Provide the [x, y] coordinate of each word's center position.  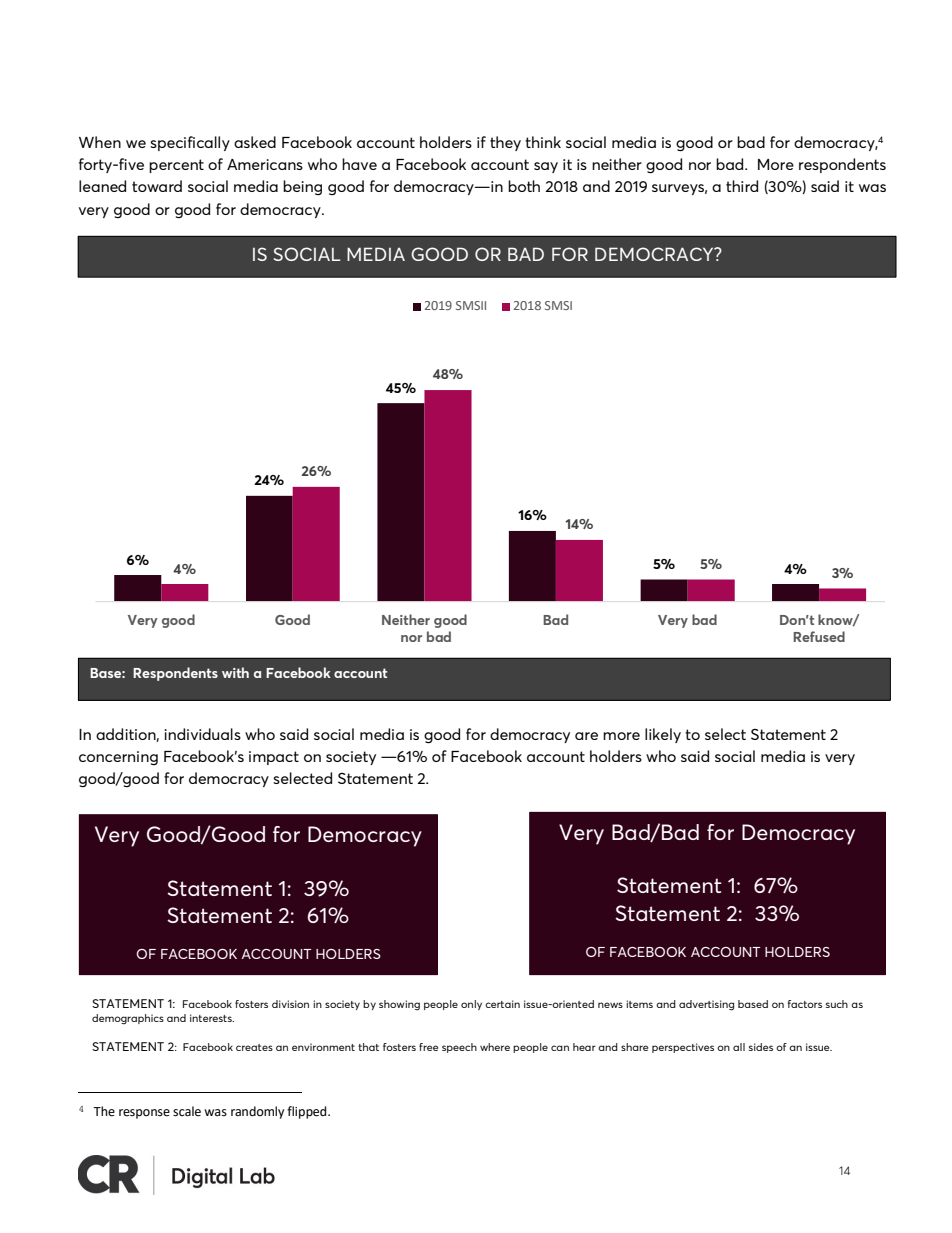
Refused [819, 636]
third [742, 186]
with [235, 672]
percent [176, 166]
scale [187, 1111]
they [505, 143]
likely [663, 735]
